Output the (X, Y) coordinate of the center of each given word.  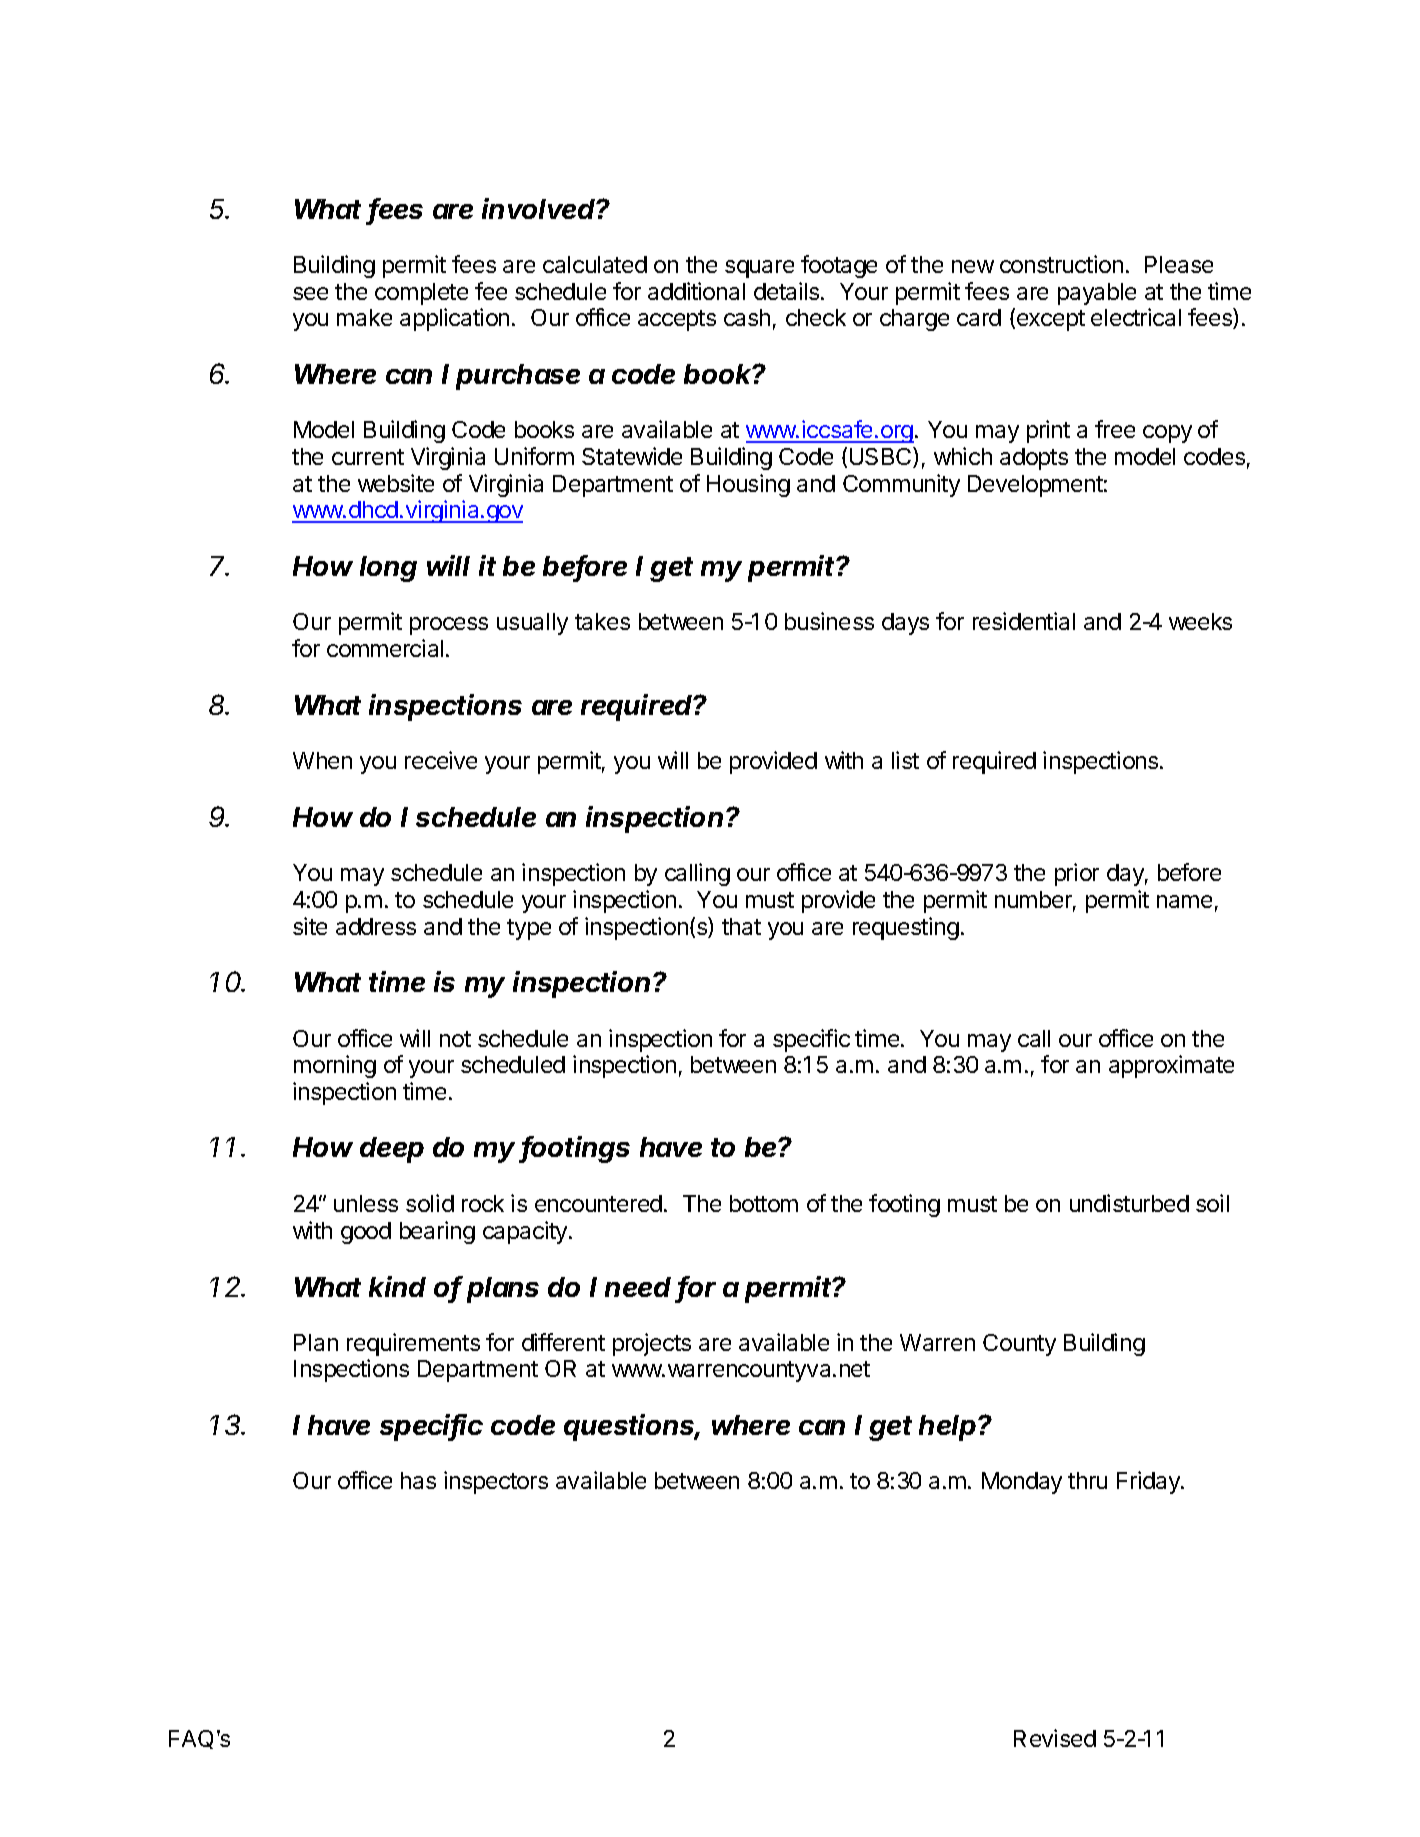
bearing (437, 1232)
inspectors (496, 1482)
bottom (764, 1203)
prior (1077, 874)
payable (1097, 294)
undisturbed (1129, 1203)
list (905, 760)
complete (421, 294)
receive (441, 760)
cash (747, 317)
